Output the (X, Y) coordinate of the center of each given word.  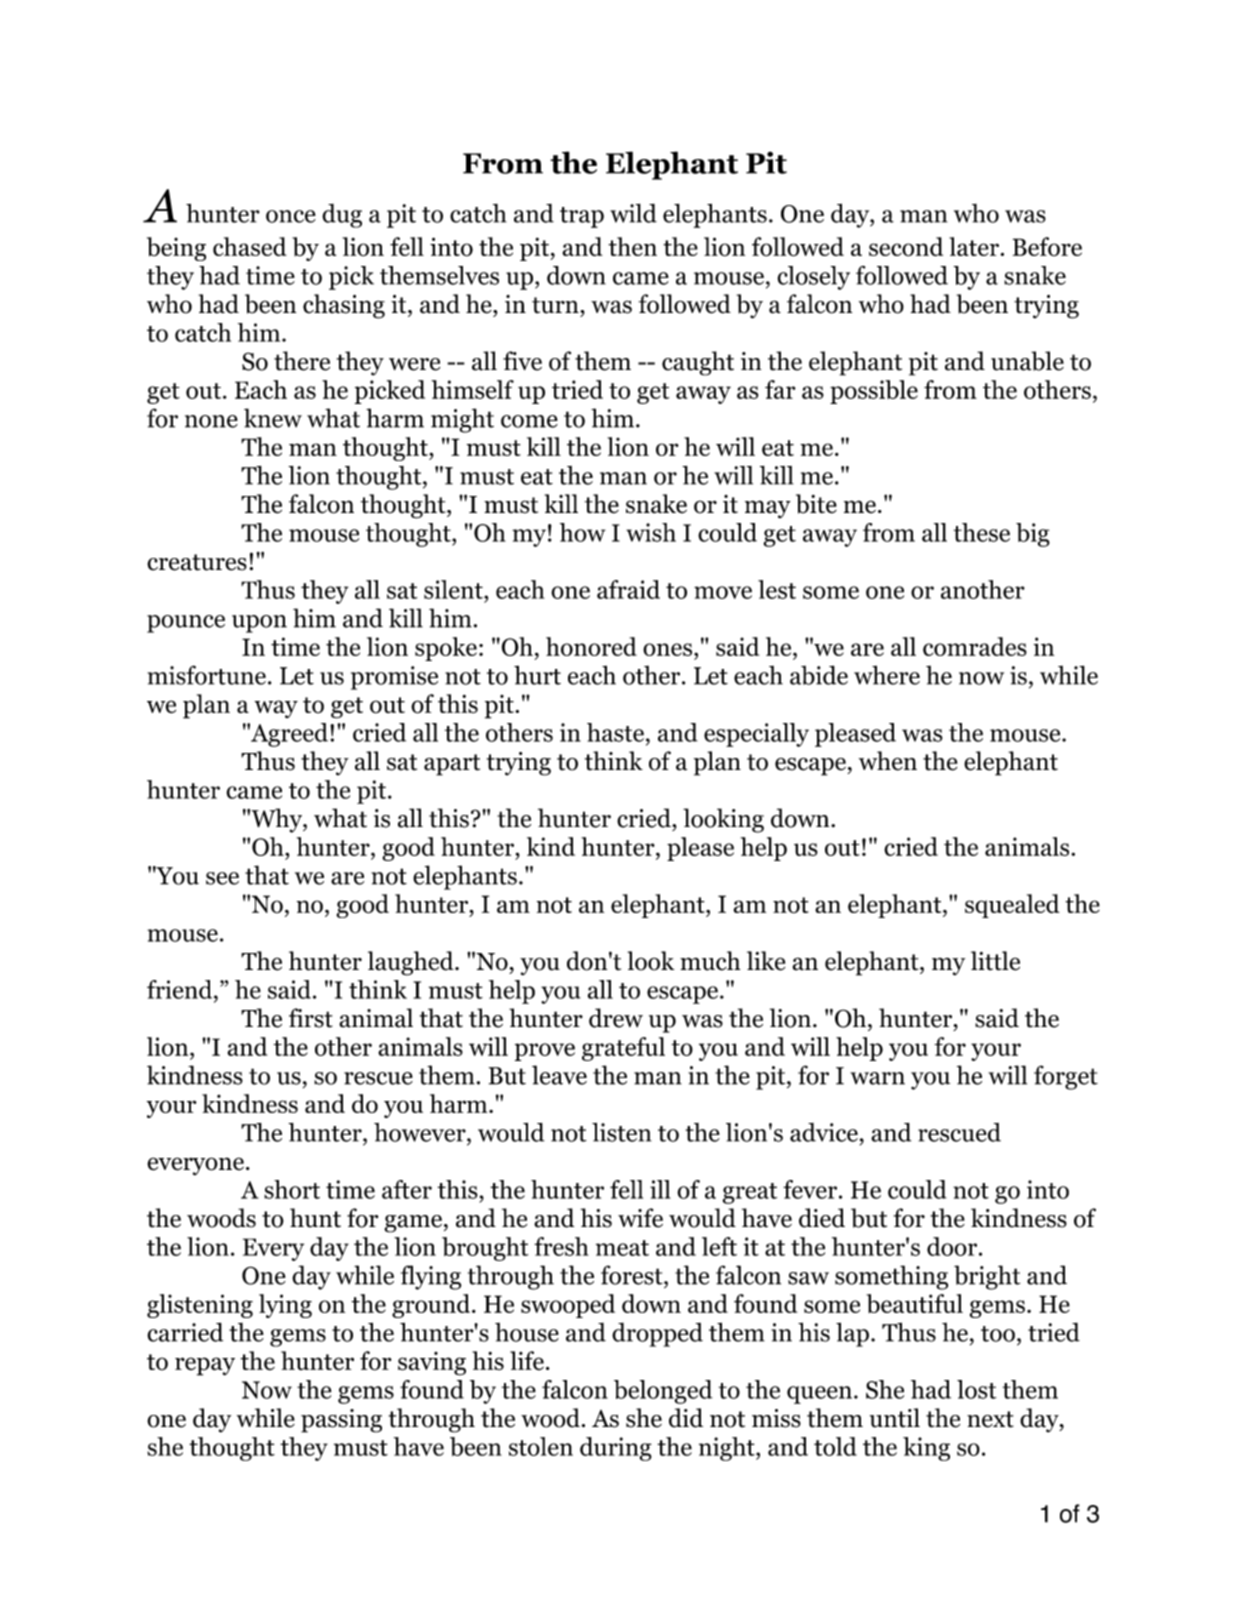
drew (616, 1018)
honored (591, 646)
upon (259, 624)
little (995, 961)
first (311, 1018)
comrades (975, 646)
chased (250, 246)
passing (341, 1421)
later (975, 246)
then (632, 246)
